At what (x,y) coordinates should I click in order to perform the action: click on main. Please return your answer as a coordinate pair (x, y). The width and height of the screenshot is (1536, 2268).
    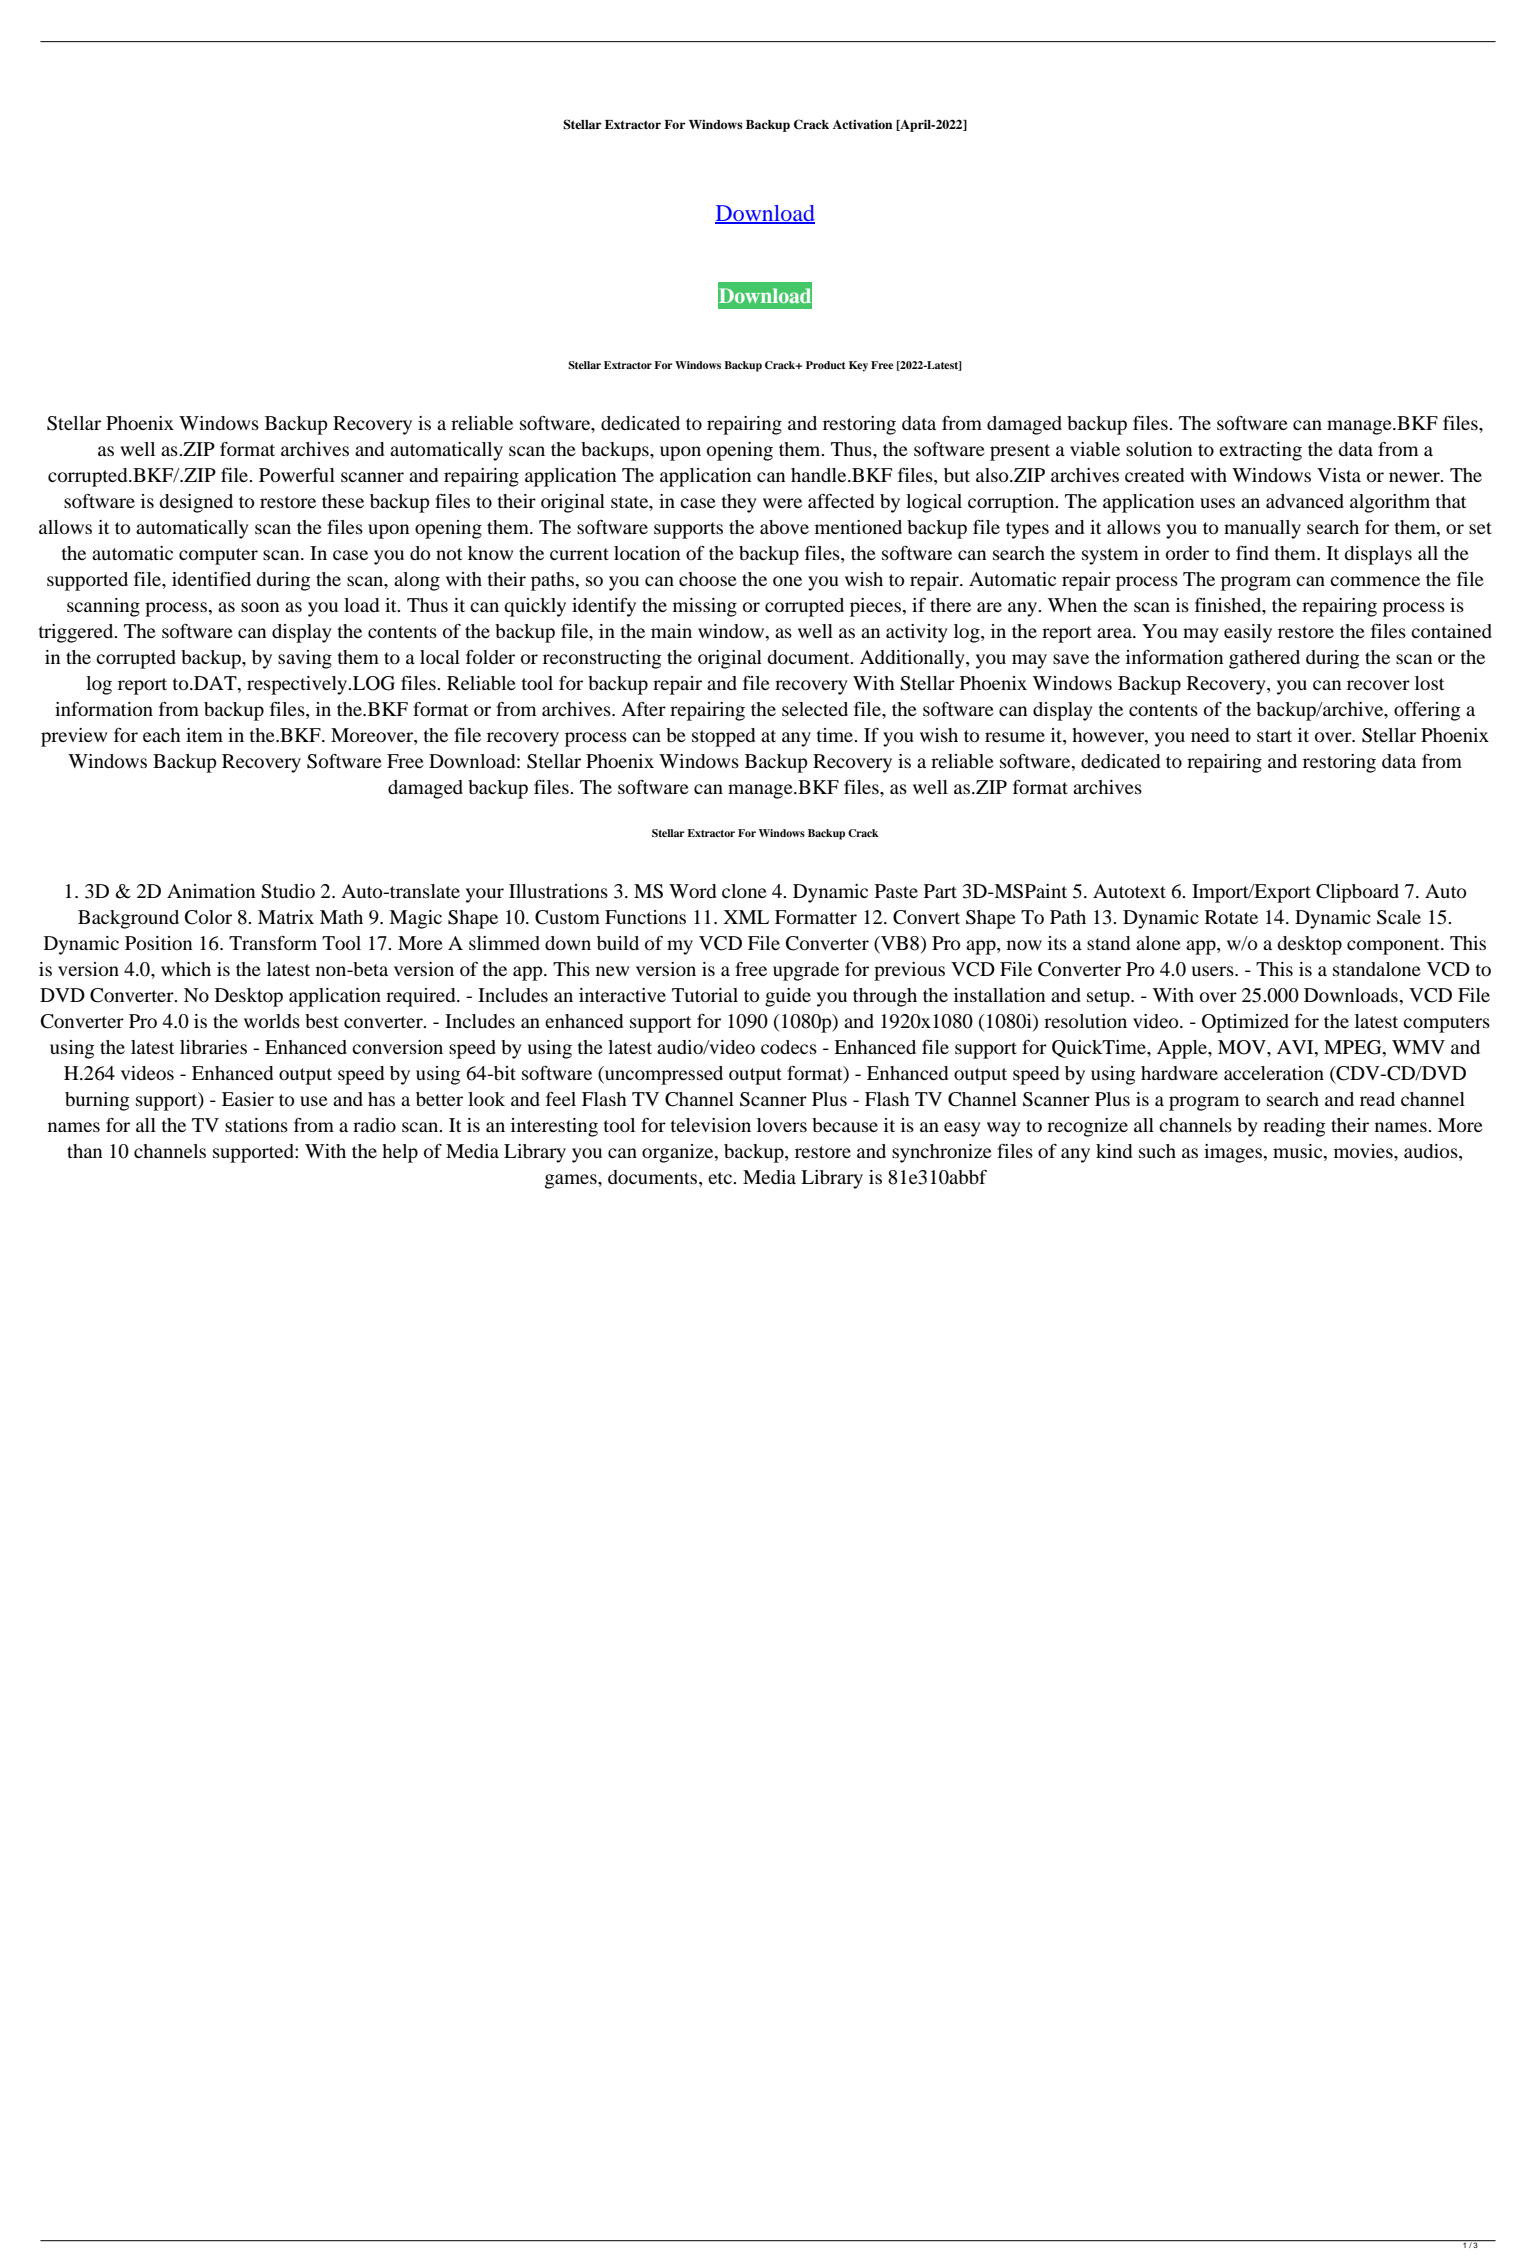
    Looking at the image, I should click on (671, 631).
